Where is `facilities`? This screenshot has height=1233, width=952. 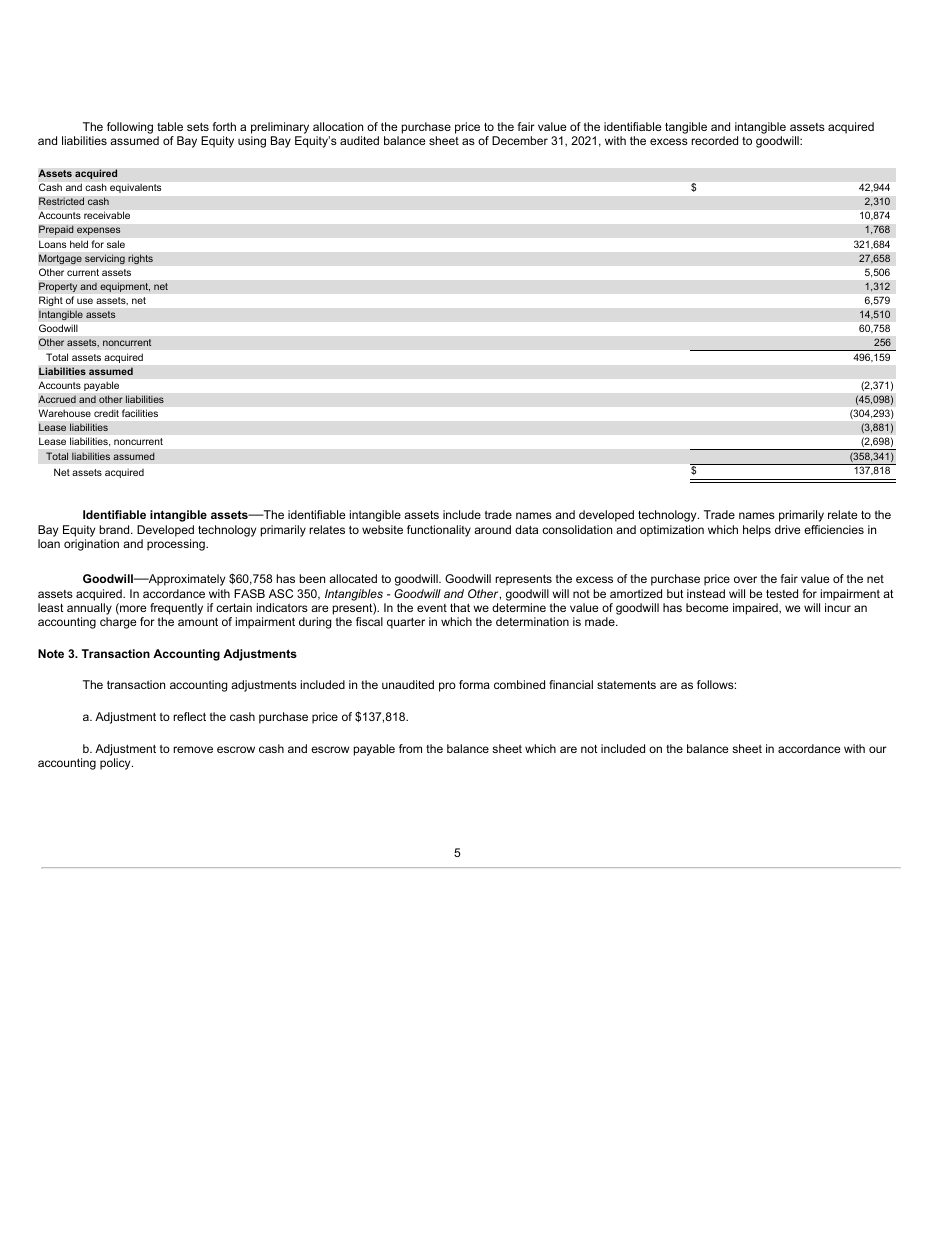 facilities is located at coordinates (140, 413).
